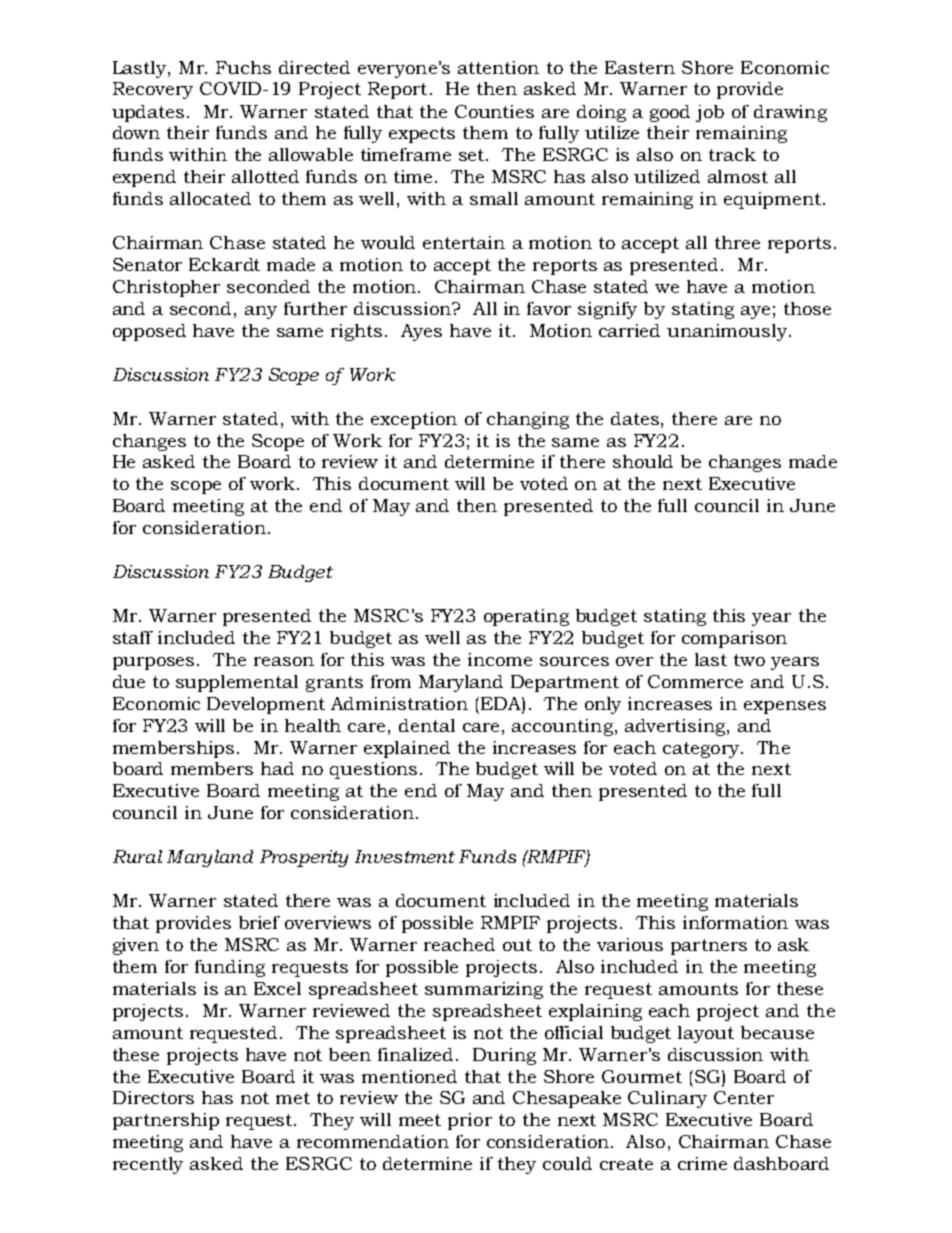  Describe the element at coordinates (149, 332) in the document. I see `opposed` at that location.
